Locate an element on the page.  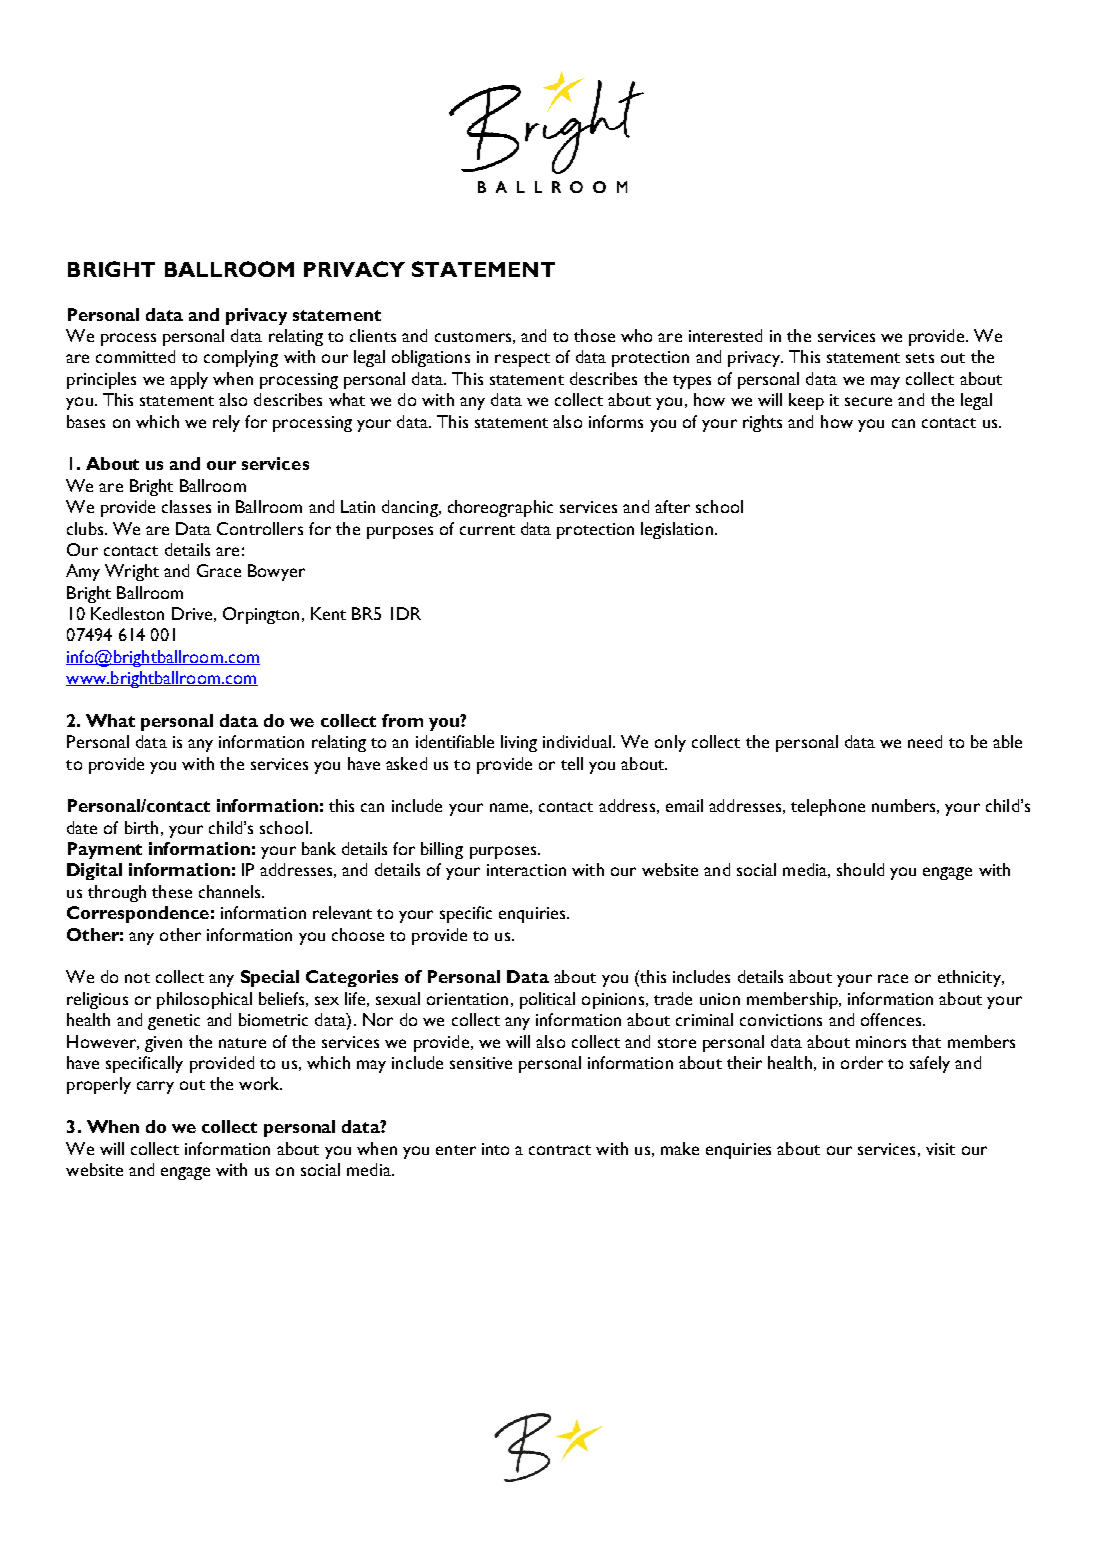
visit is located at coordinates (940, 1149).
